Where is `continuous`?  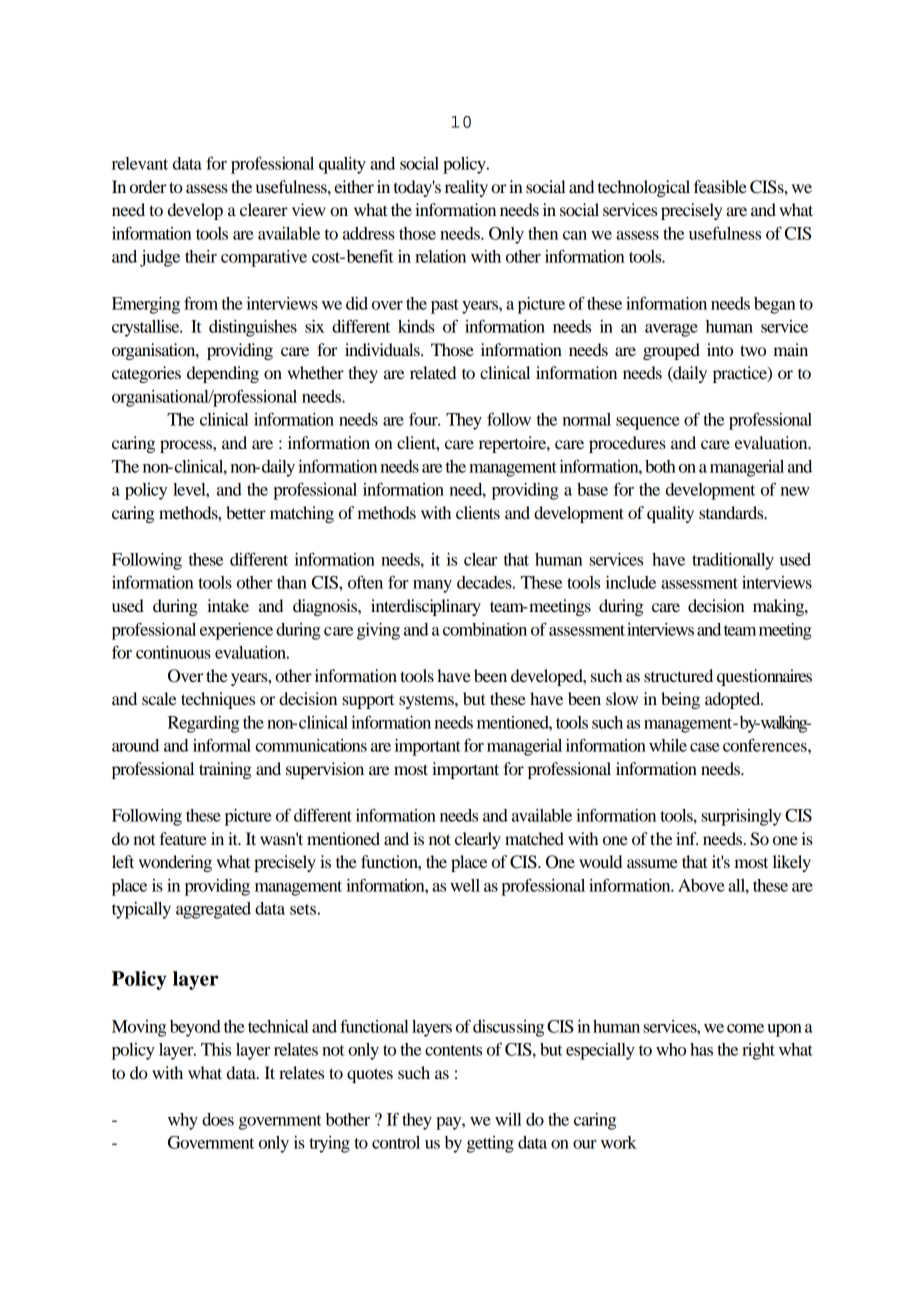
continuous is located at coordinates (173, 652).
